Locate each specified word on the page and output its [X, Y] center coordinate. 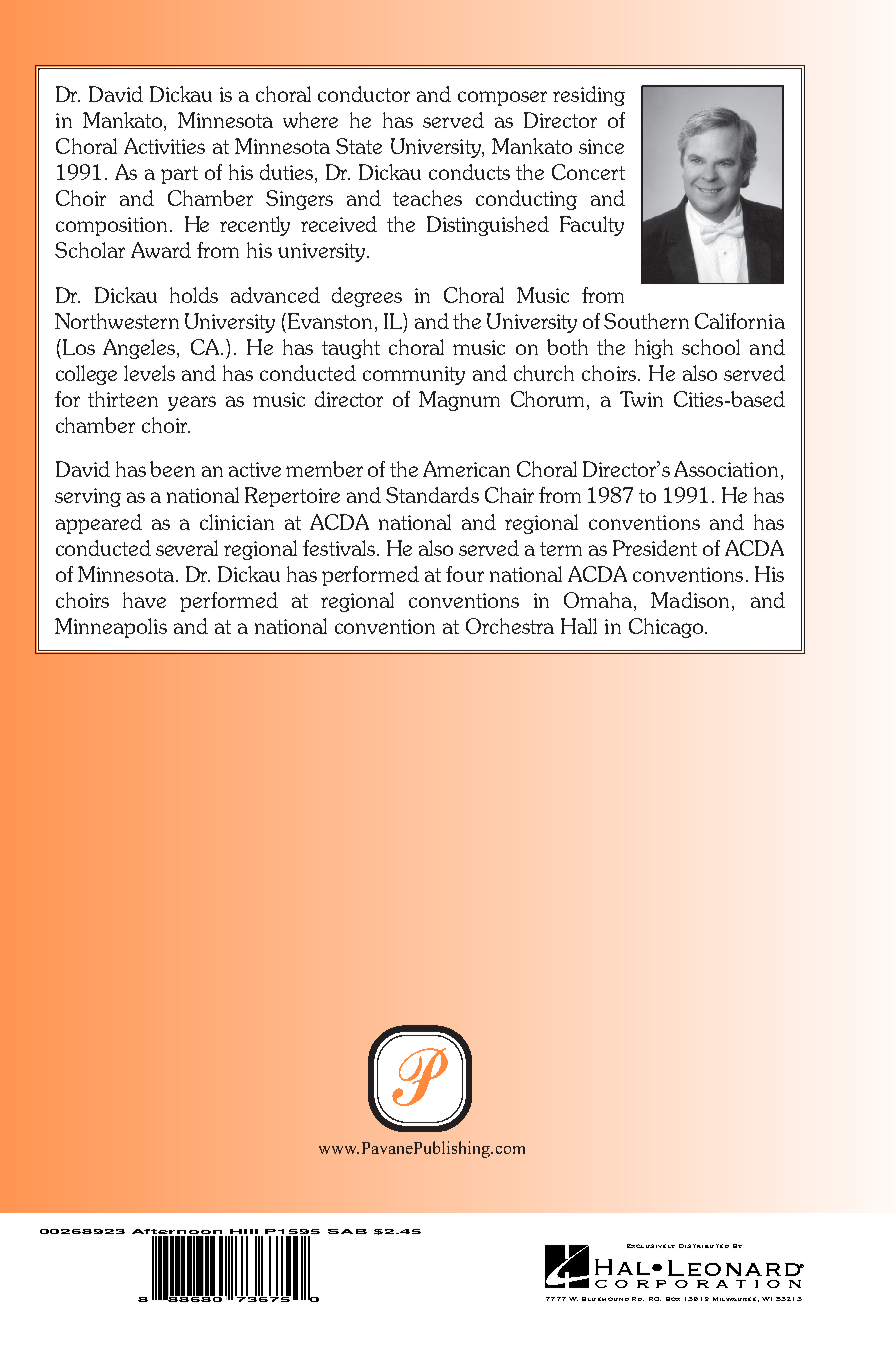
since [601, 146]
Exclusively [651, 1246]
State [359, 146]
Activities [164, 146]
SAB [347, 1231]
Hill [244, 1231]
